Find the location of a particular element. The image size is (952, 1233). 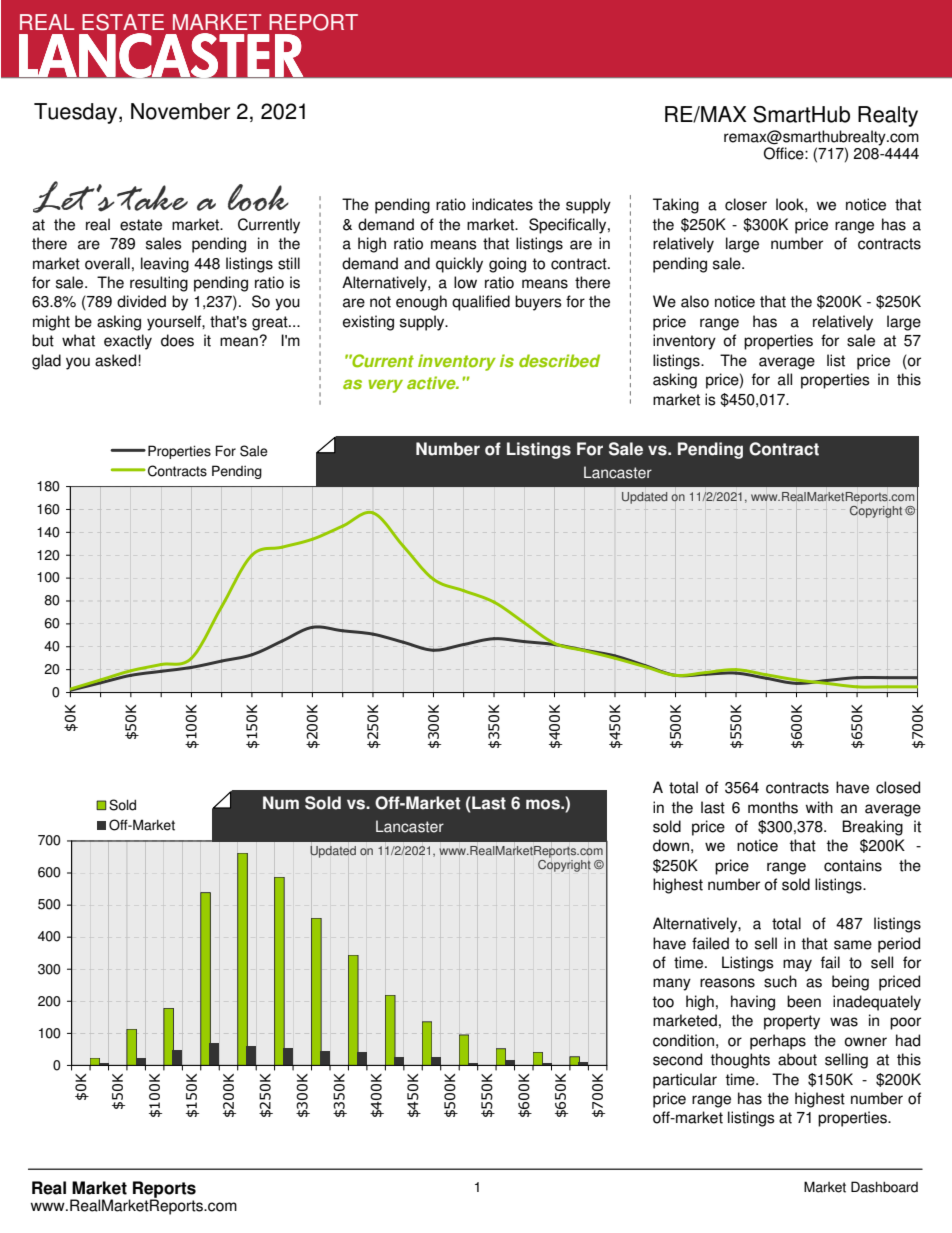

months is located at coordinates (773, 807).
